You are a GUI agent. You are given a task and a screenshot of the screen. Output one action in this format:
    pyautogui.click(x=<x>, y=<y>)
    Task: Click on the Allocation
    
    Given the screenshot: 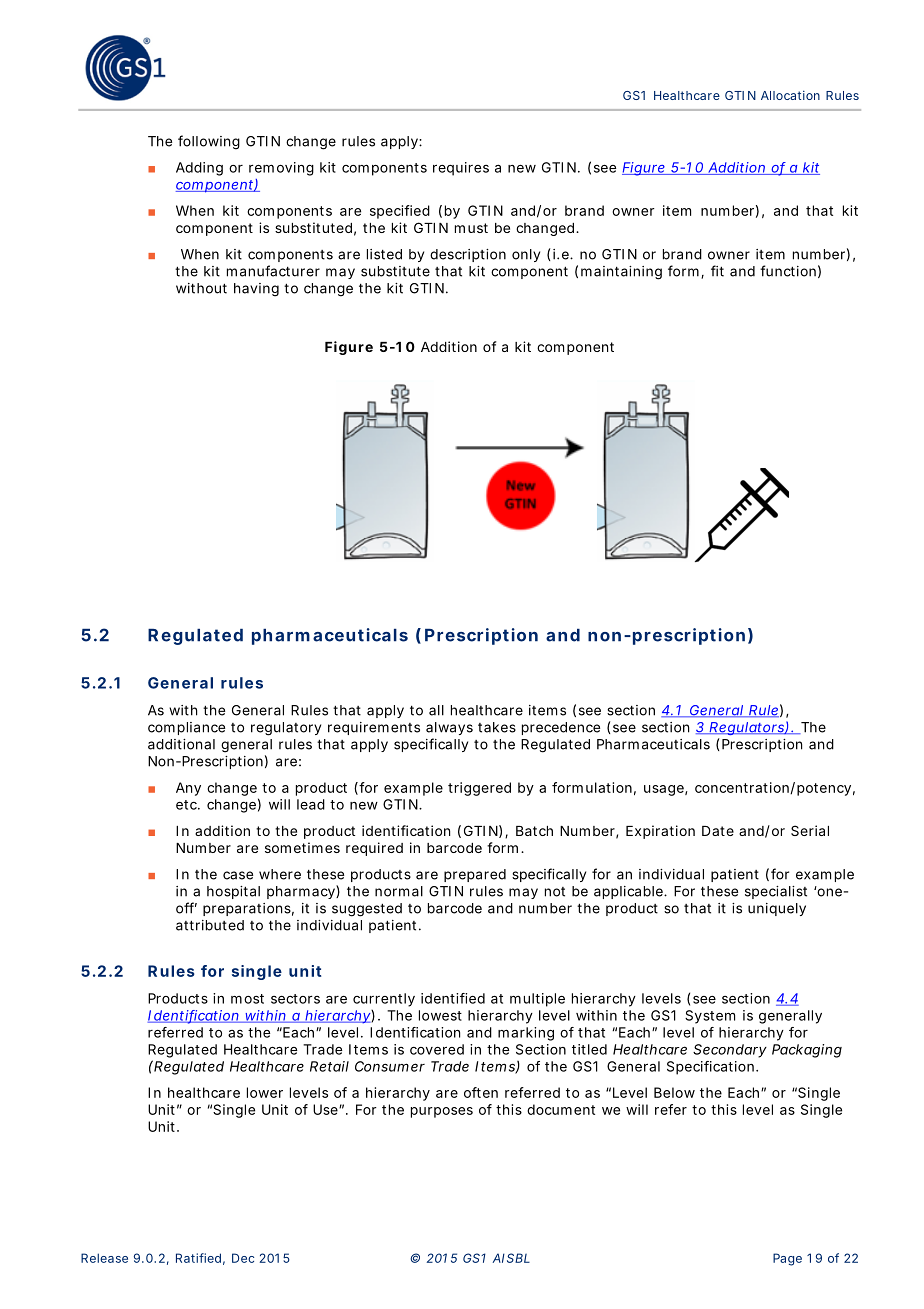 What is the action you would take?
    pyautogui.click(x=790, y=95)
